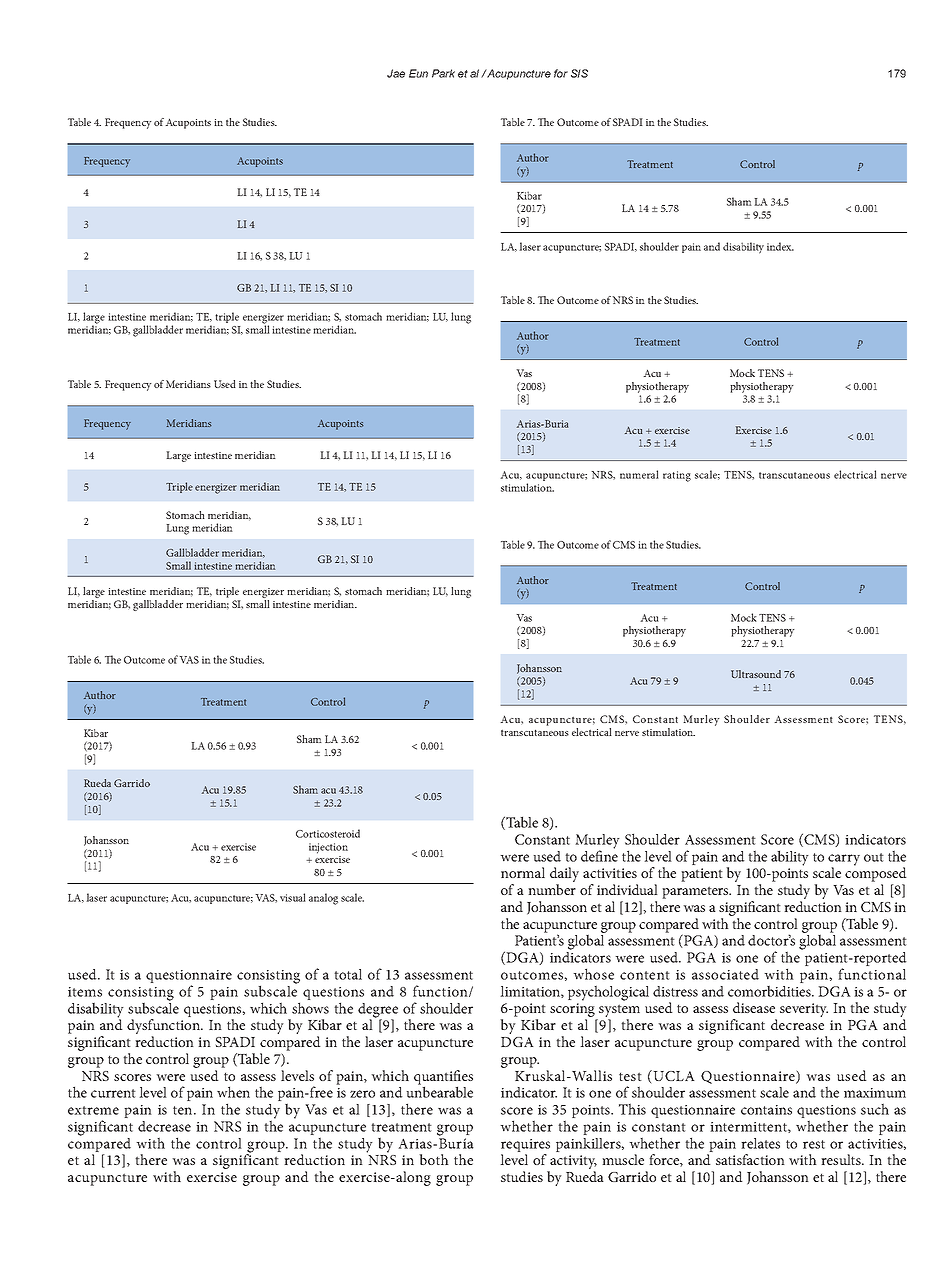 Image resolution: width=952 pixels, height=1270 pixels. I want to click on associated, so click(725, 974).
